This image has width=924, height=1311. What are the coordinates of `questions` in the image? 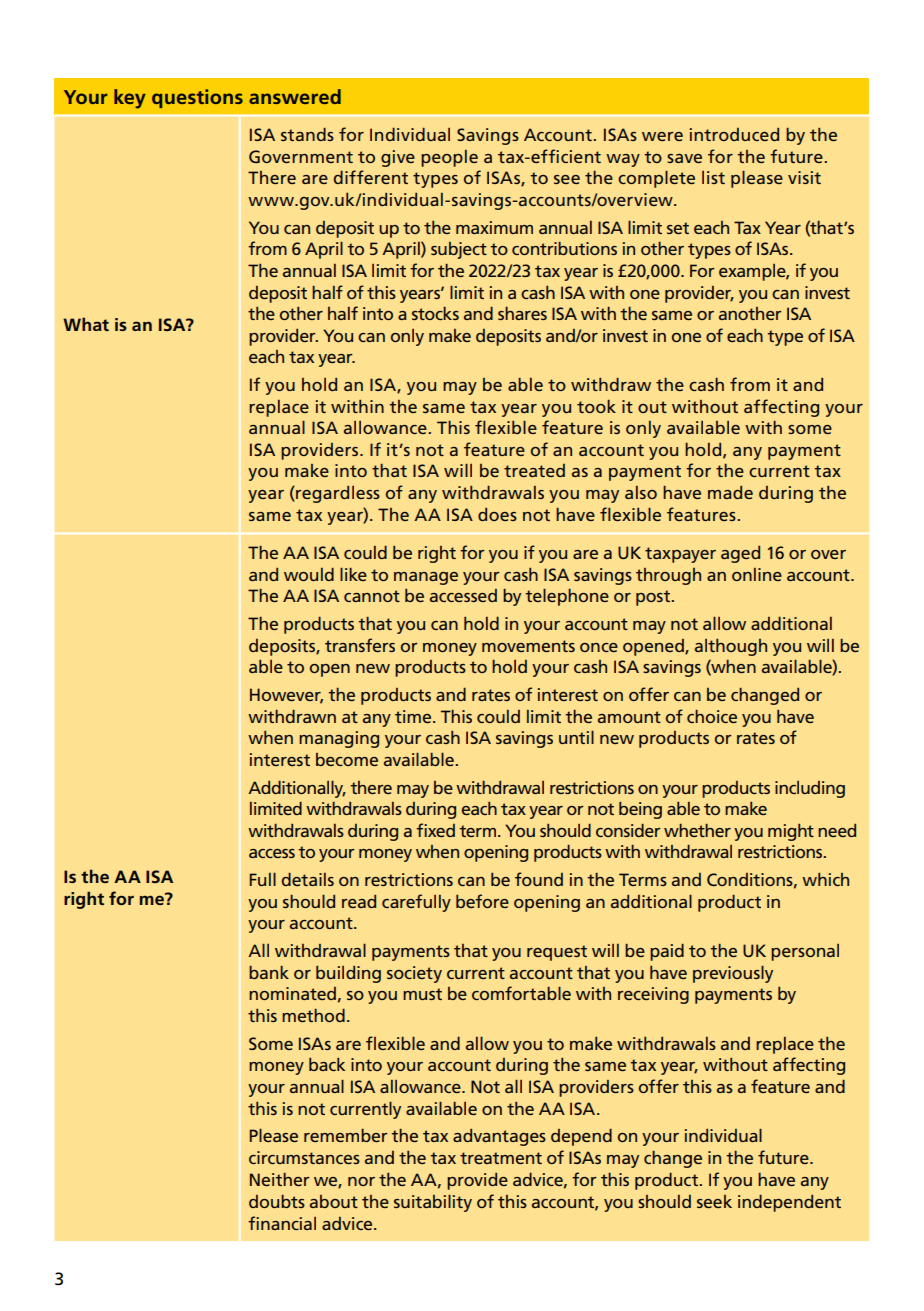 It's located at (197, 98).
